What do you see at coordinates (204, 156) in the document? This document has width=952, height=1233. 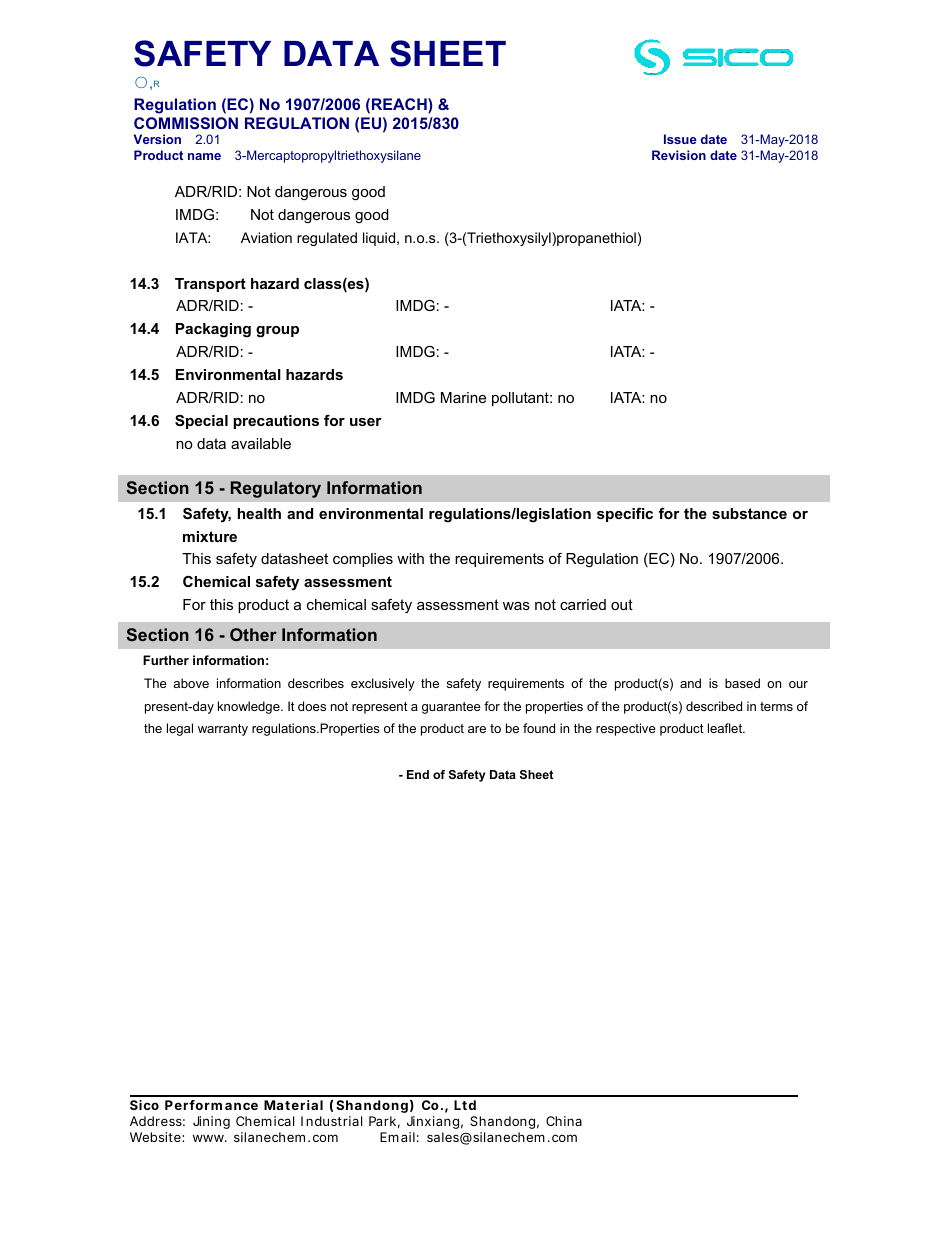 I see `name` at bounding box center [204, 156].
